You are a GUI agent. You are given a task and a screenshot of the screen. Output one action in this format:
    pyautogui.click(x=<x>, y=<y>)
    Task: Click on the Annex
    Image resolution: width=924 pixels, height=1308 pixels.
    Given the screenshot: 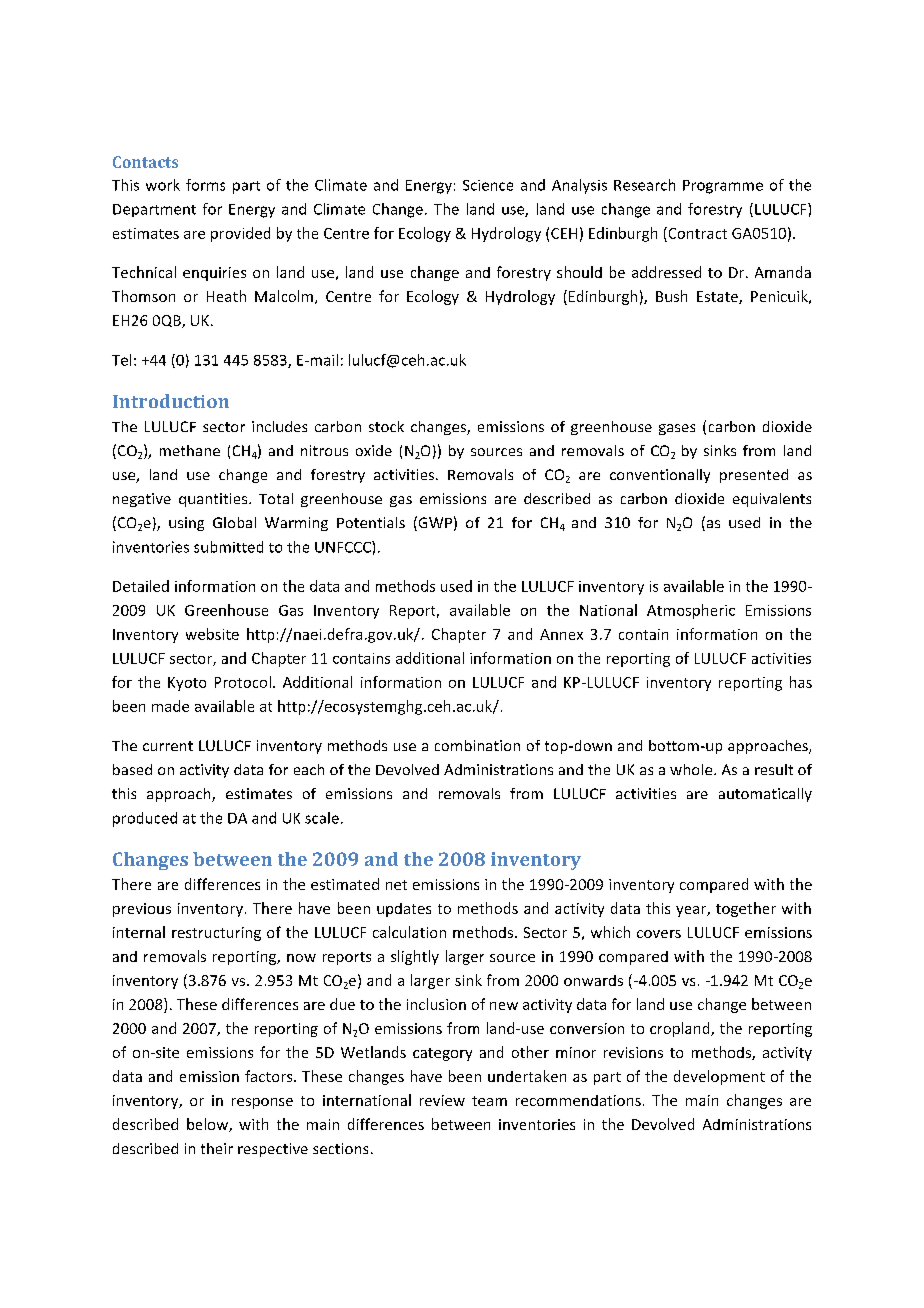 What is the action you would take?
    pyautogui.click(x=561, y=634)
